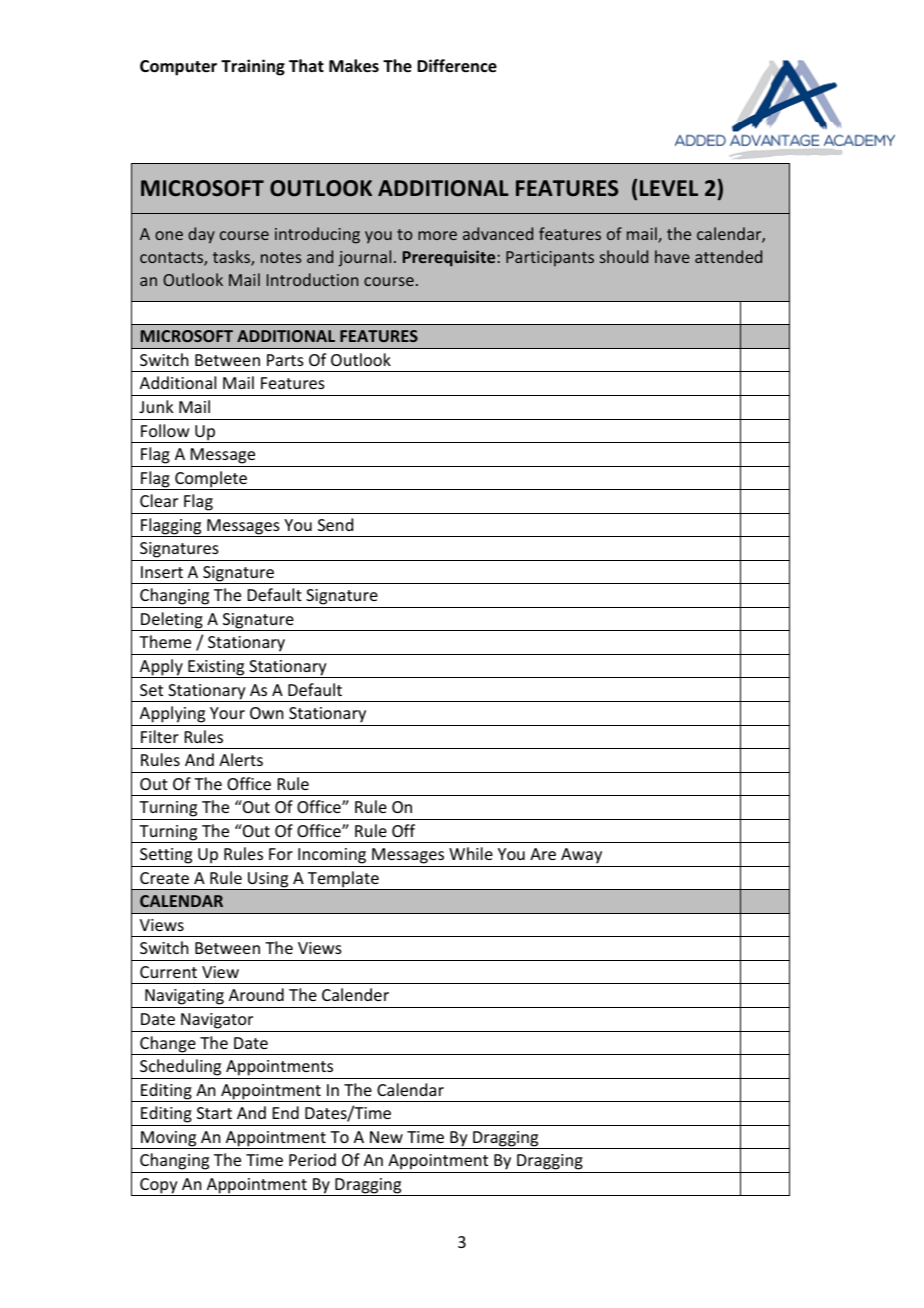 This page has height=1308, width=924. Describe the element at coordinates (450, 258) in the page. I see `Prerequisite` at that location.
